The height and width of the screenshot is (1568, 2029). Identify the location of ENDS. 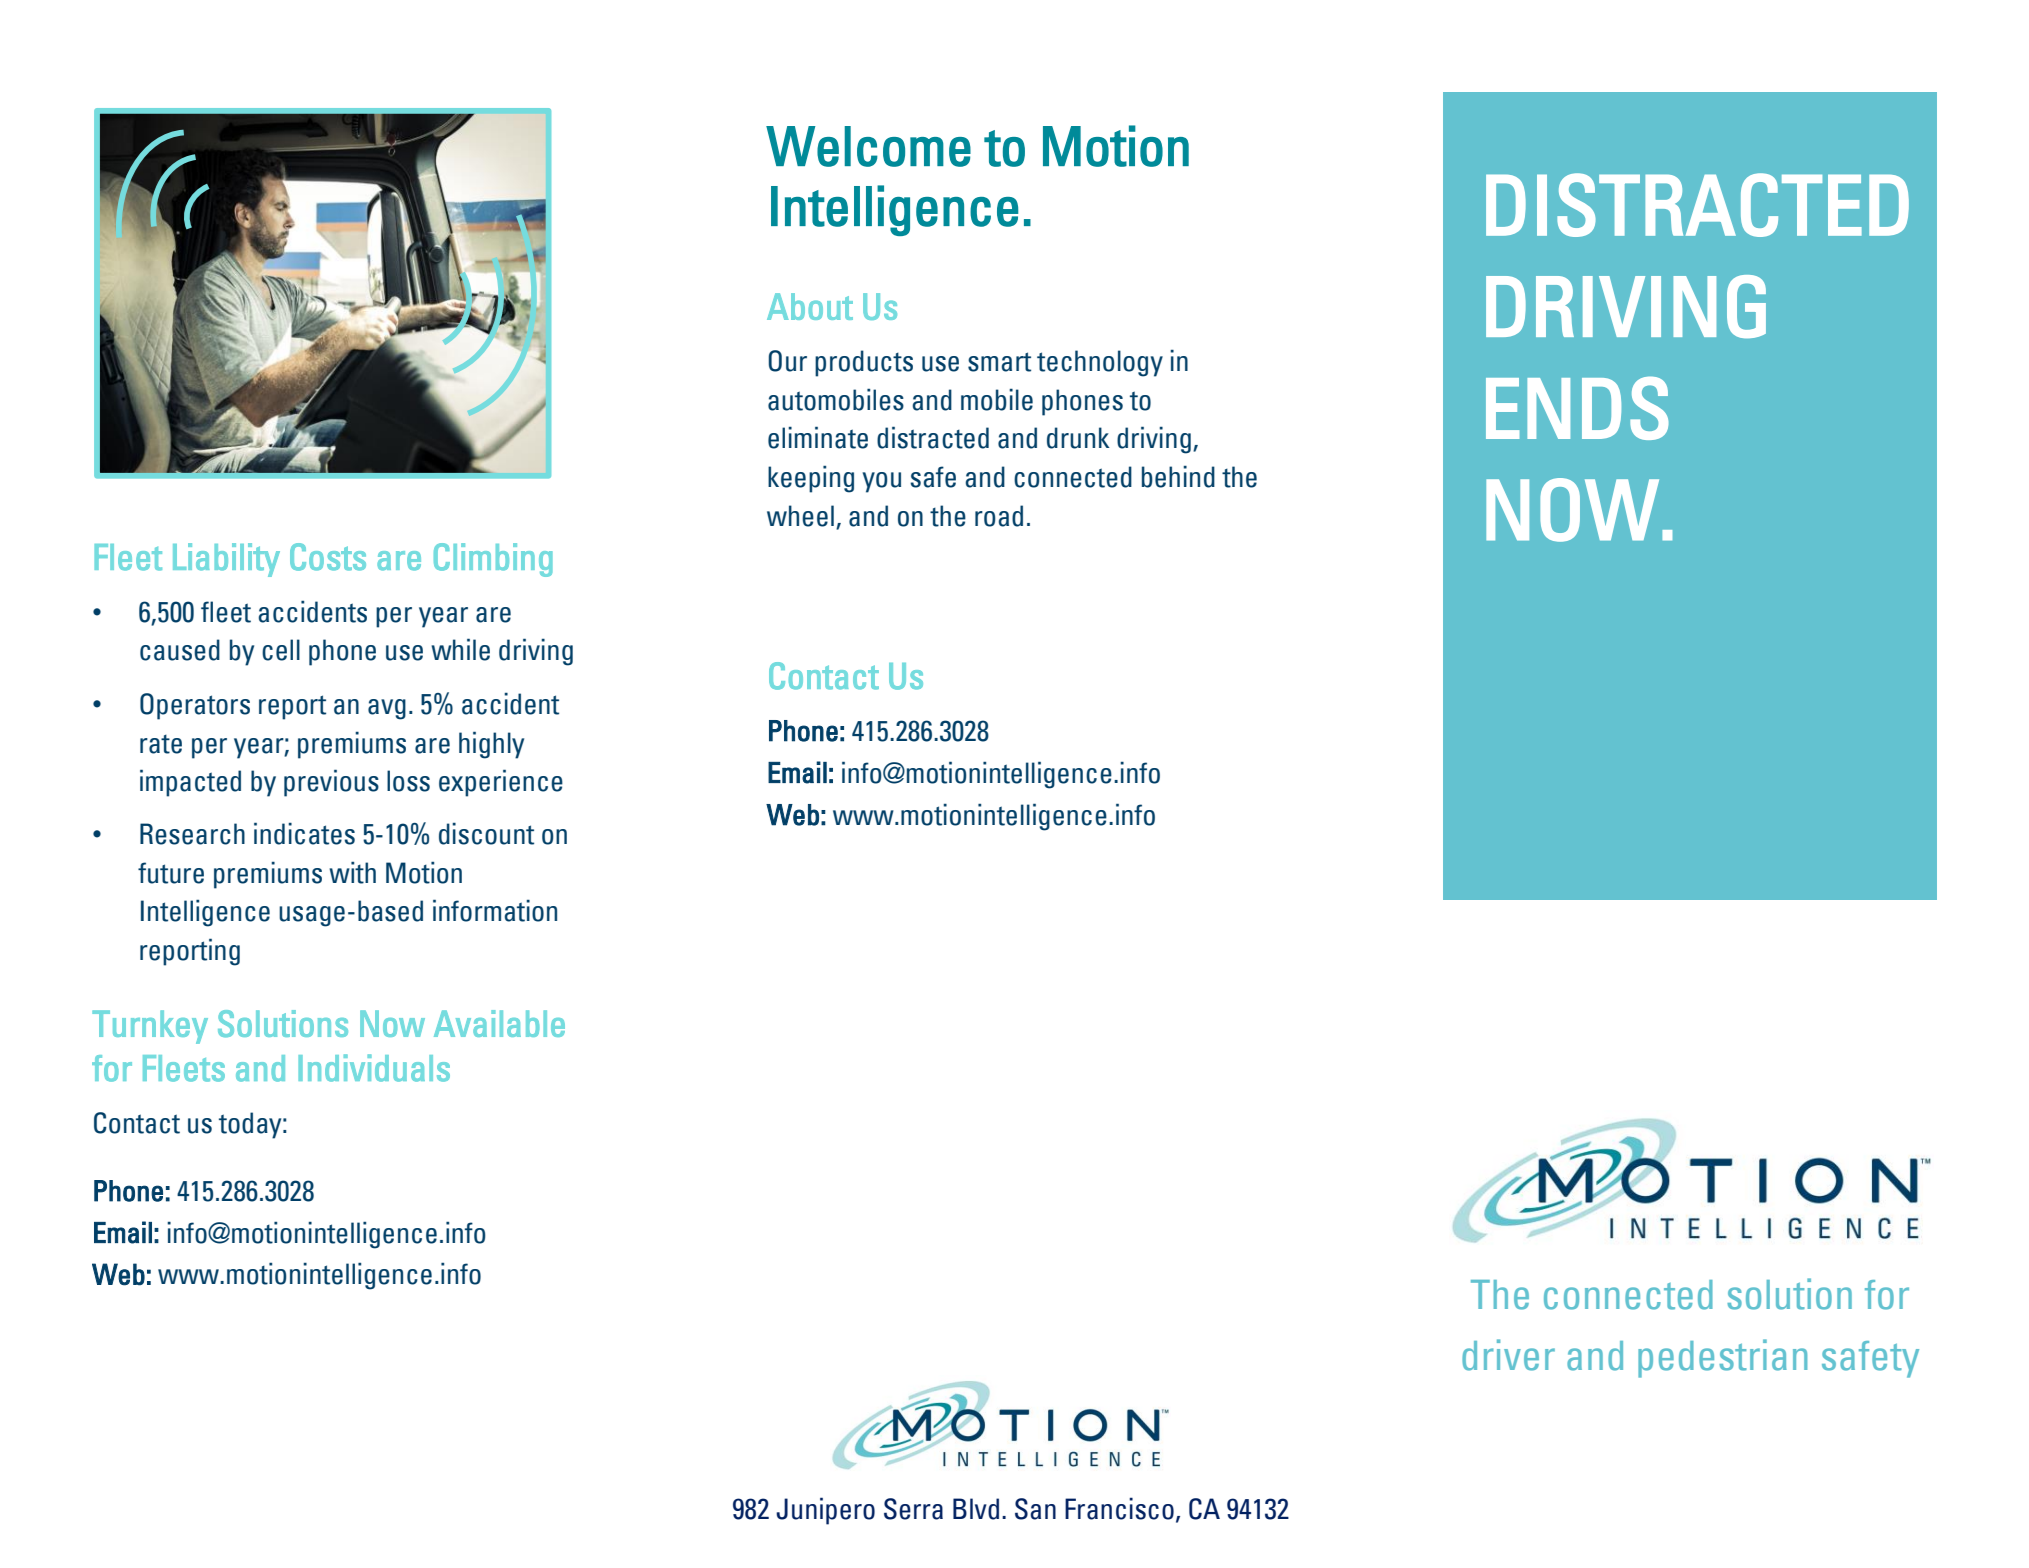
(1577, 408).
